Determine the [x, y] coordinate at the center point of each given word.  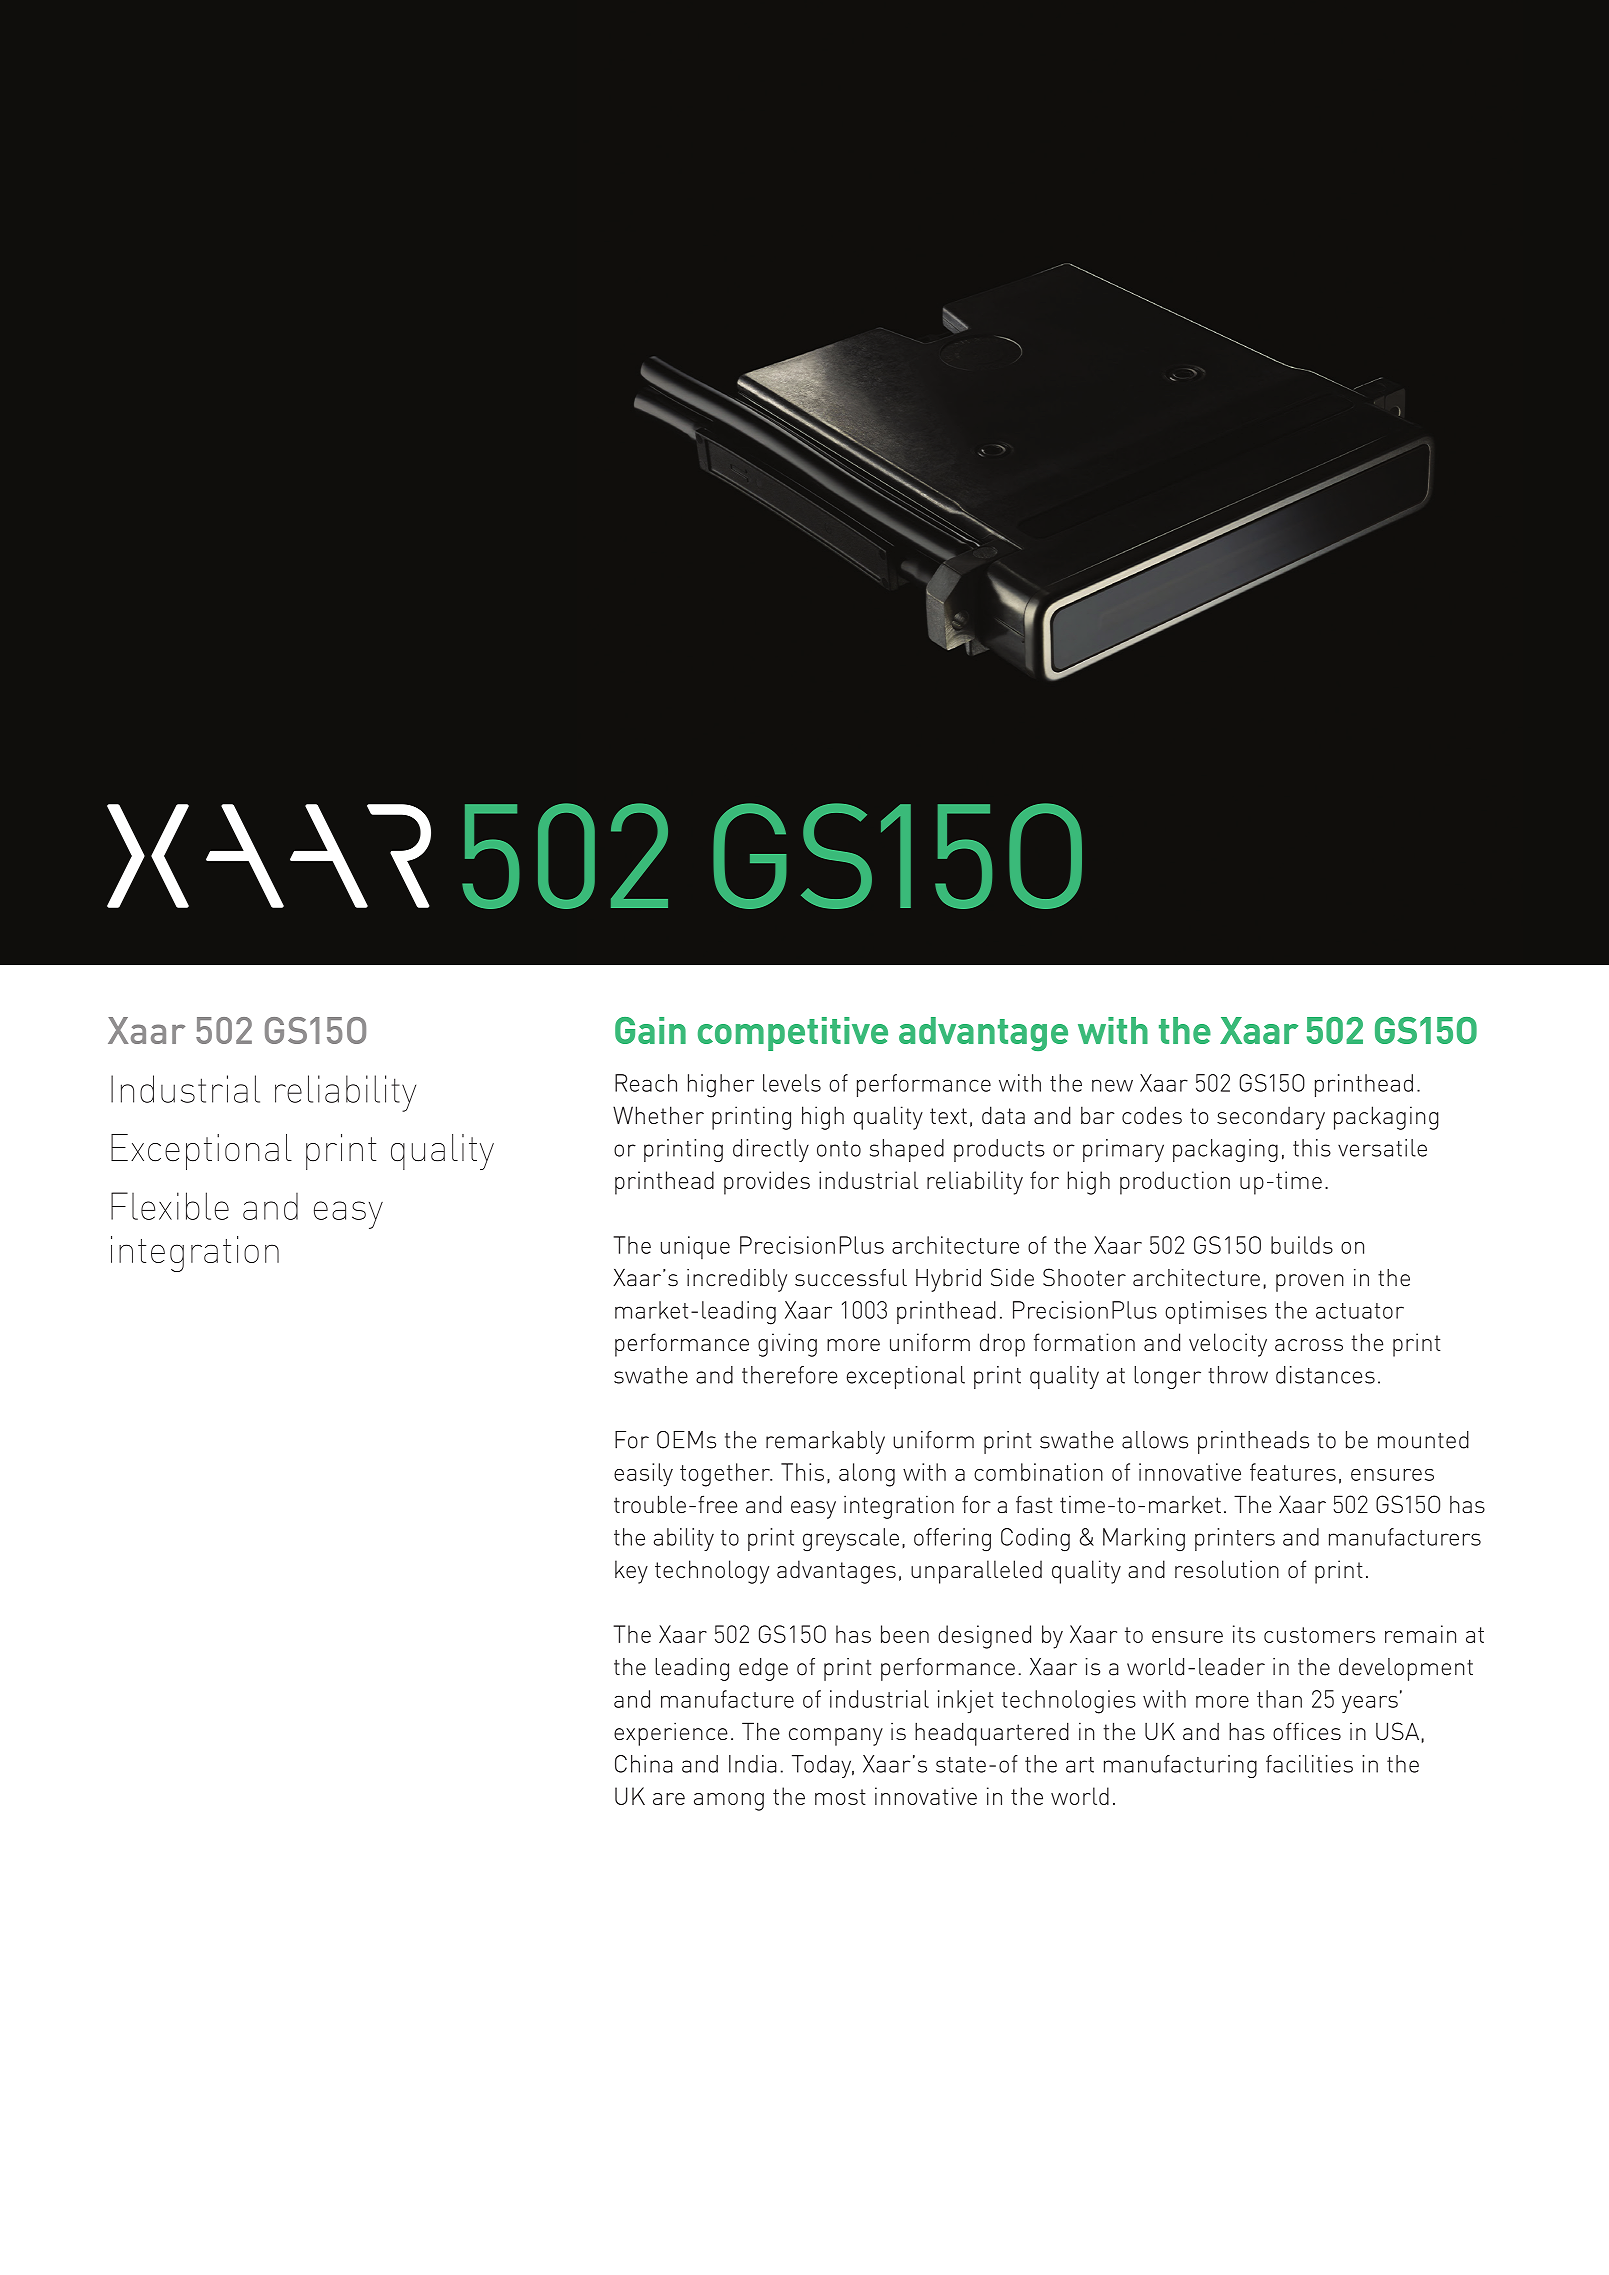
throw [1238, 1375]
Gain [650, 1030]
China [644, 1764]
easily [643, 1475]
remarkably [825, 1442]
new [1112, 1085]
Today [823, 1766]
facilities [1309, 1764]
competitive [793, 1034]
